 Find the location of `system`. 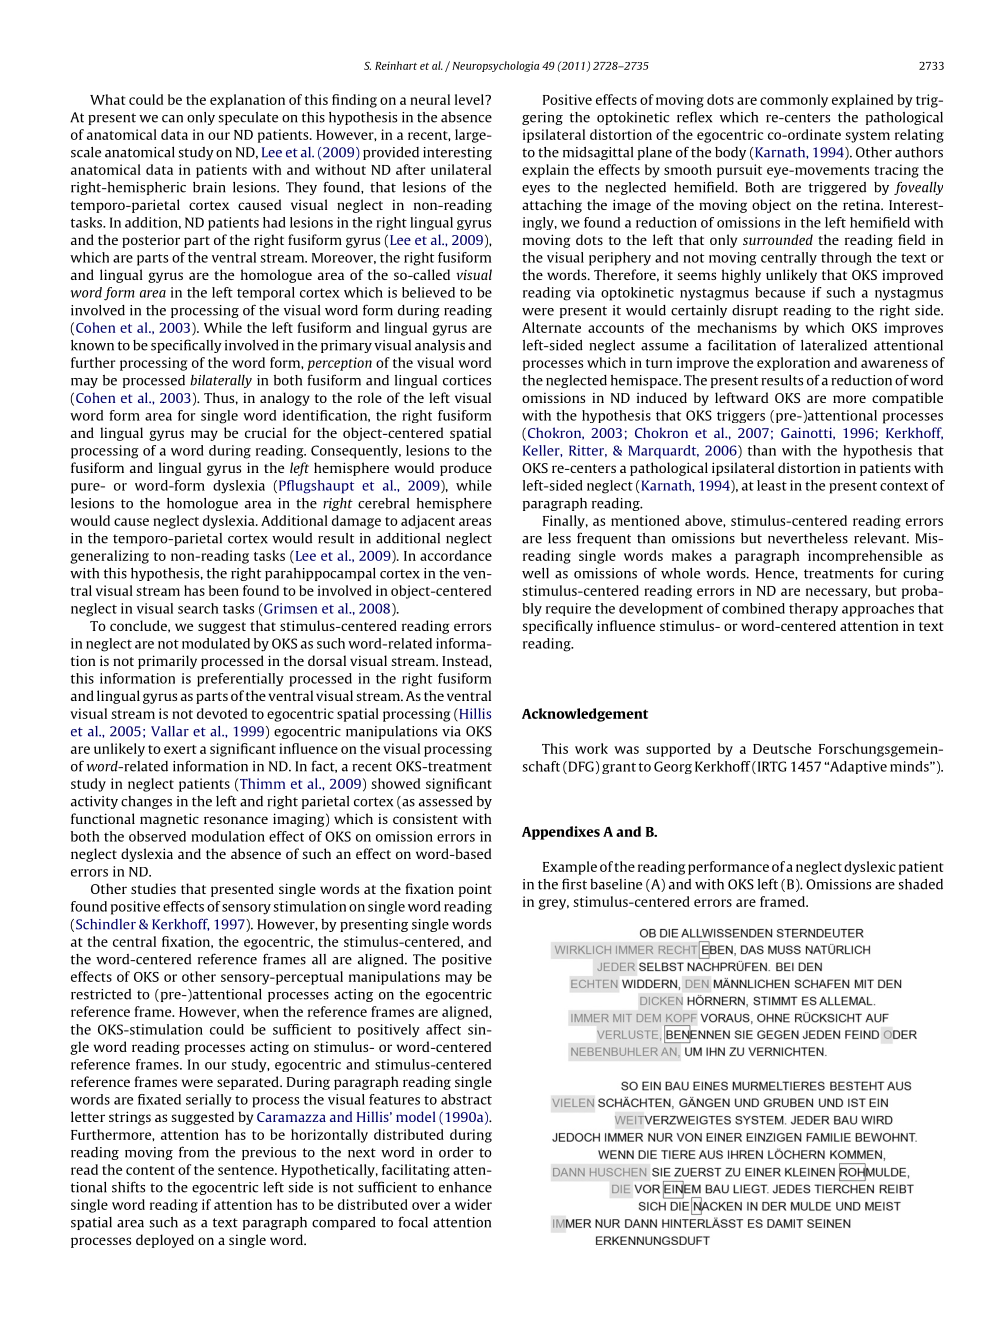

system is located at coordinates (867, 137).
